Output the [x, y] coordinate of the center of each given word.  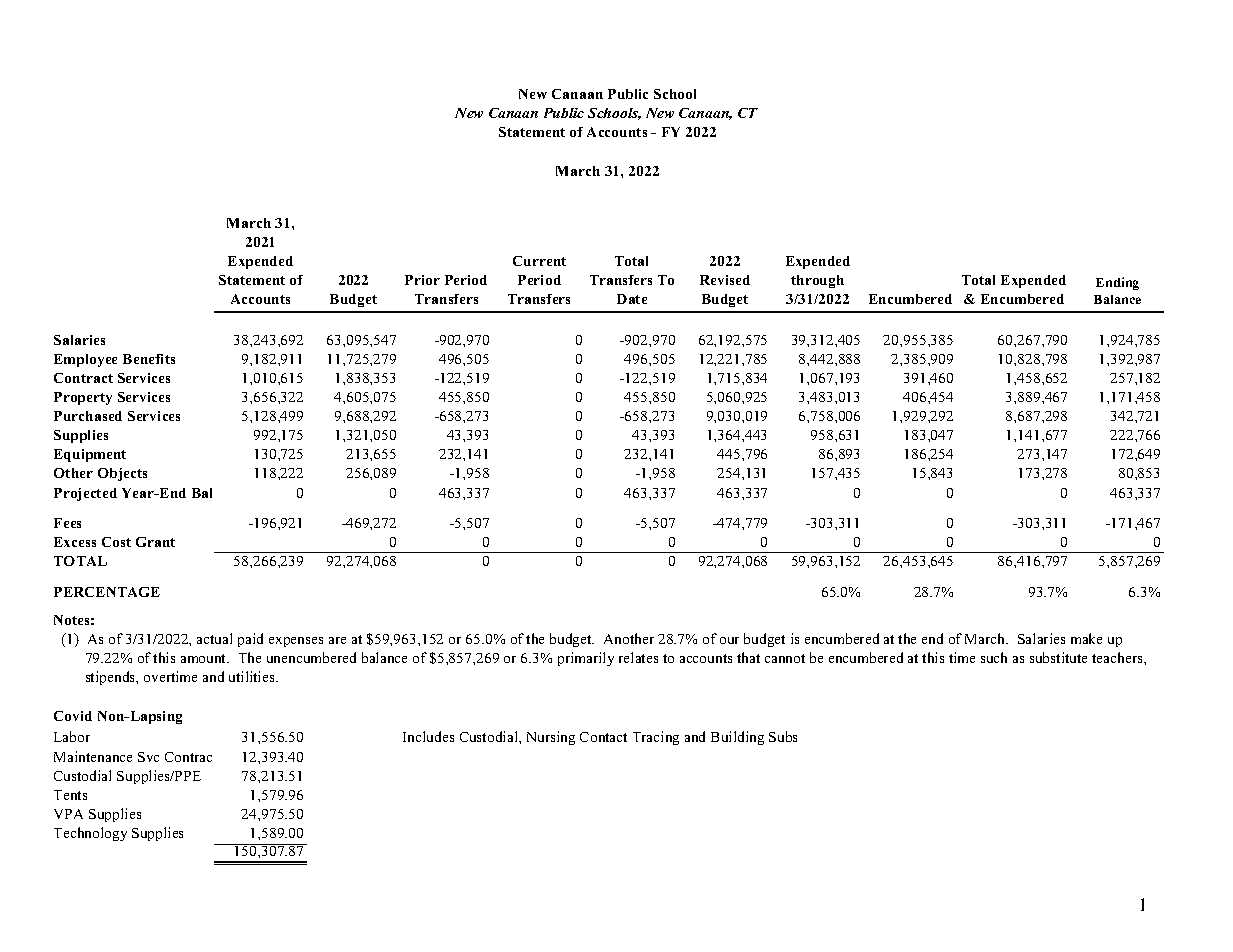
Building [737, 738]
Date [632, 299]
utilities [253, 676]
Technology [90, 834]
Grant [155, 542]
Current [539, 261]
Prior [422, 280]
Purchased [88, 416]
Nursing [551, 738]
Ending [1117, 283]
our [729, 640]
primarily [586, 659]
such [994, 657]
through [817, 281]
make [1086, 638]
